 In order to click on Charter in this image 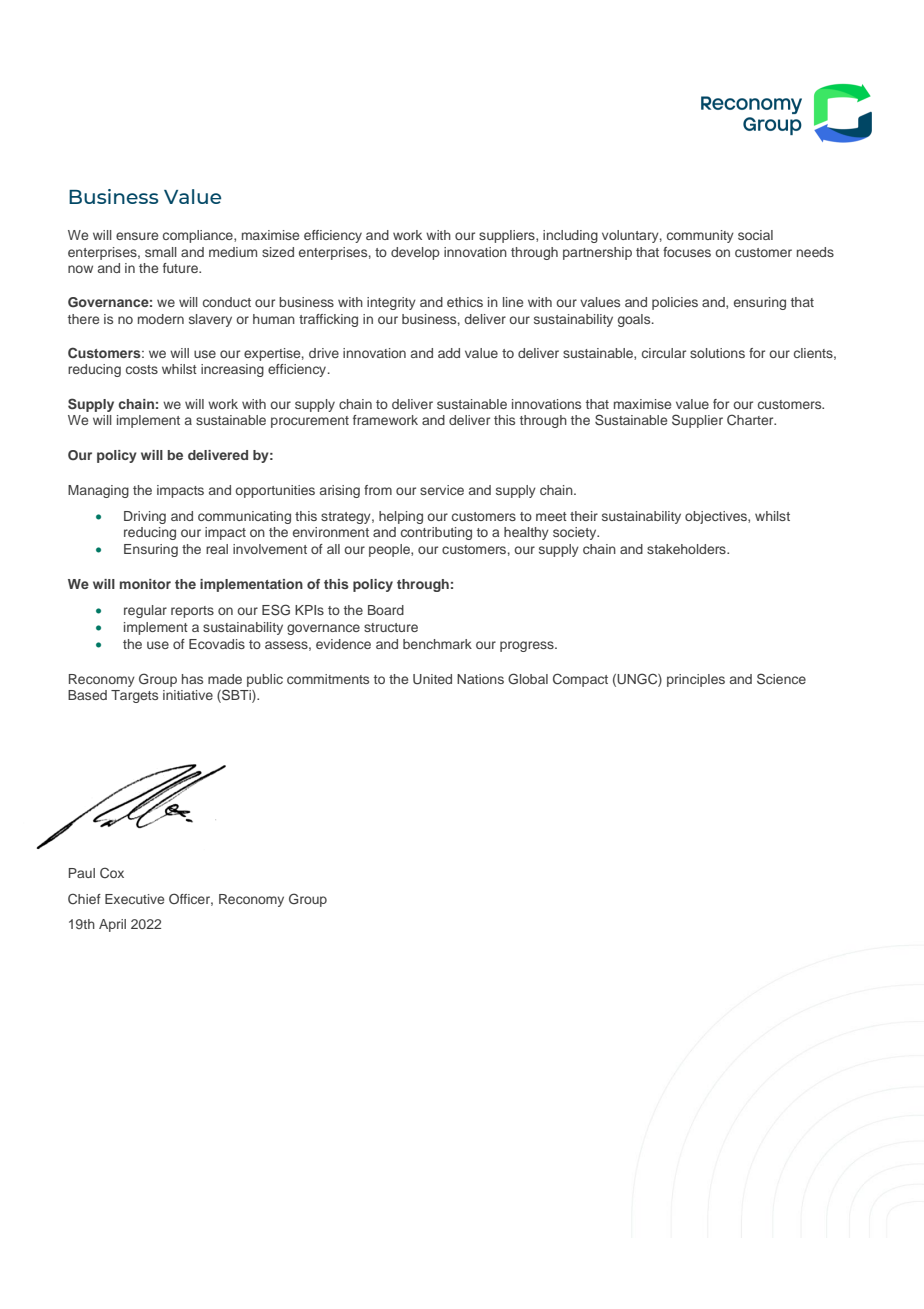, I will do `click(751, 420)`.
